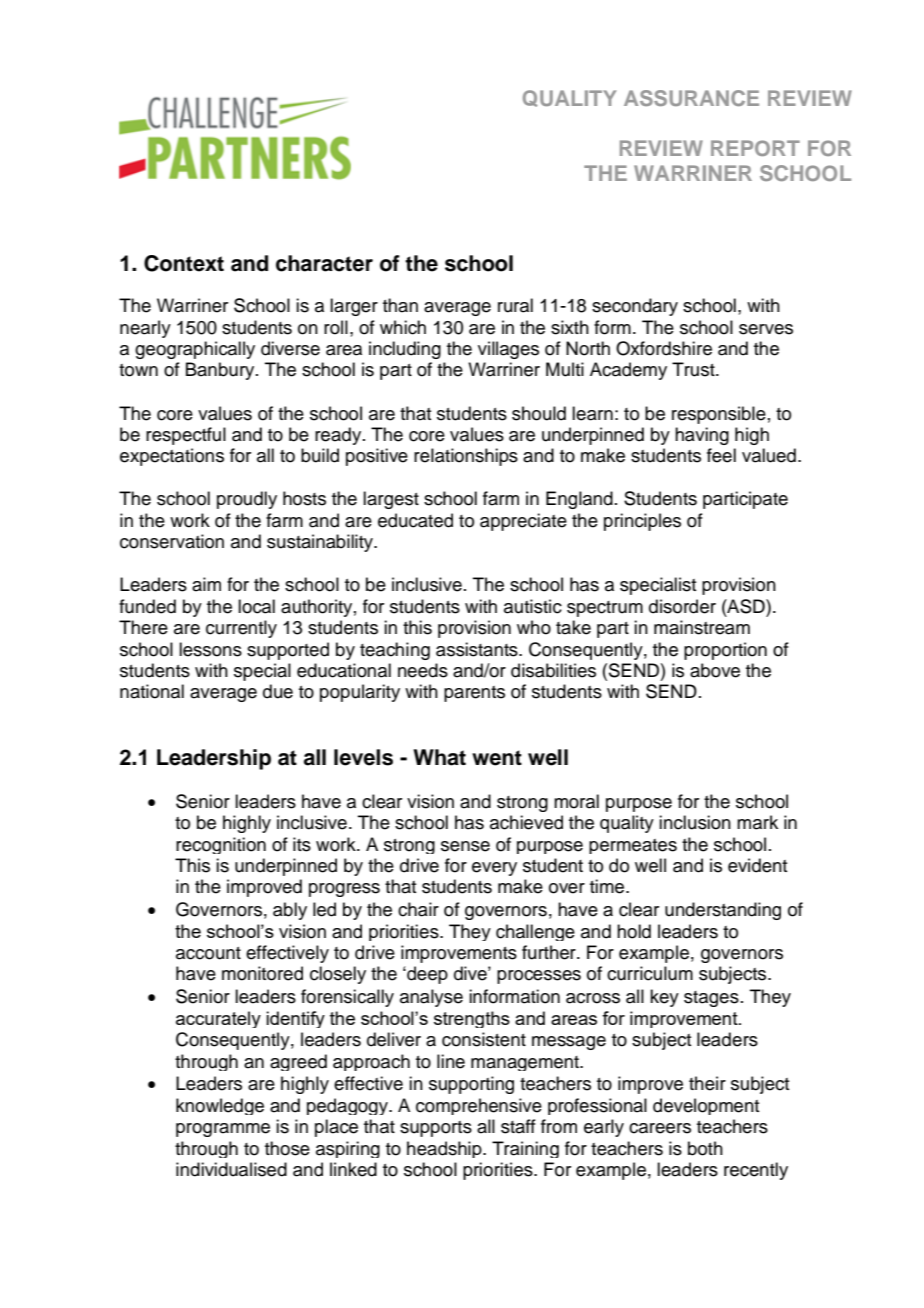  What do you see at coordinates (478, 649) in the screenshot?
I see `assistants` at bounding box center [478, 649].
